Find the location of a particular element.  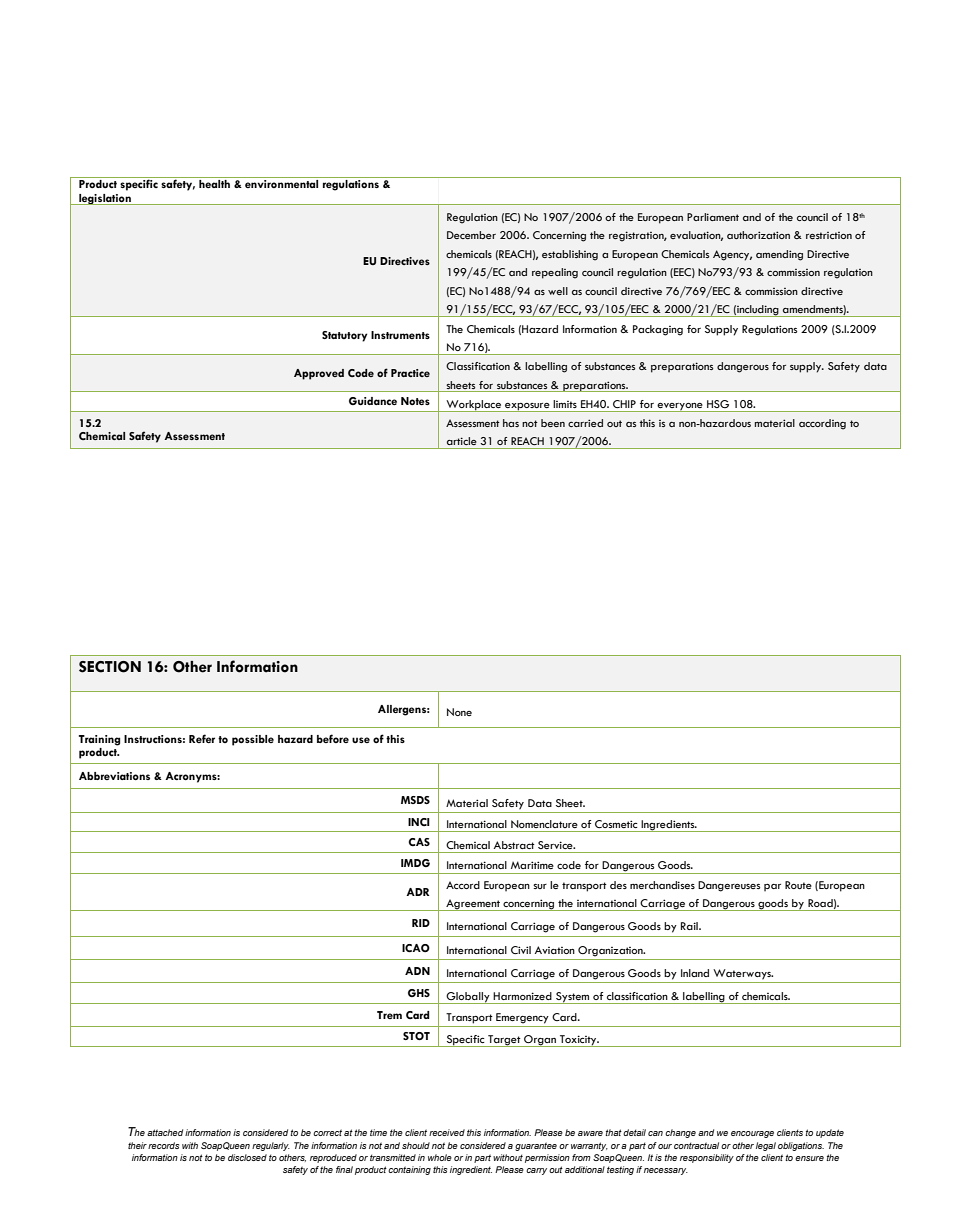

Parliament is located at coordinates (713, 217).
